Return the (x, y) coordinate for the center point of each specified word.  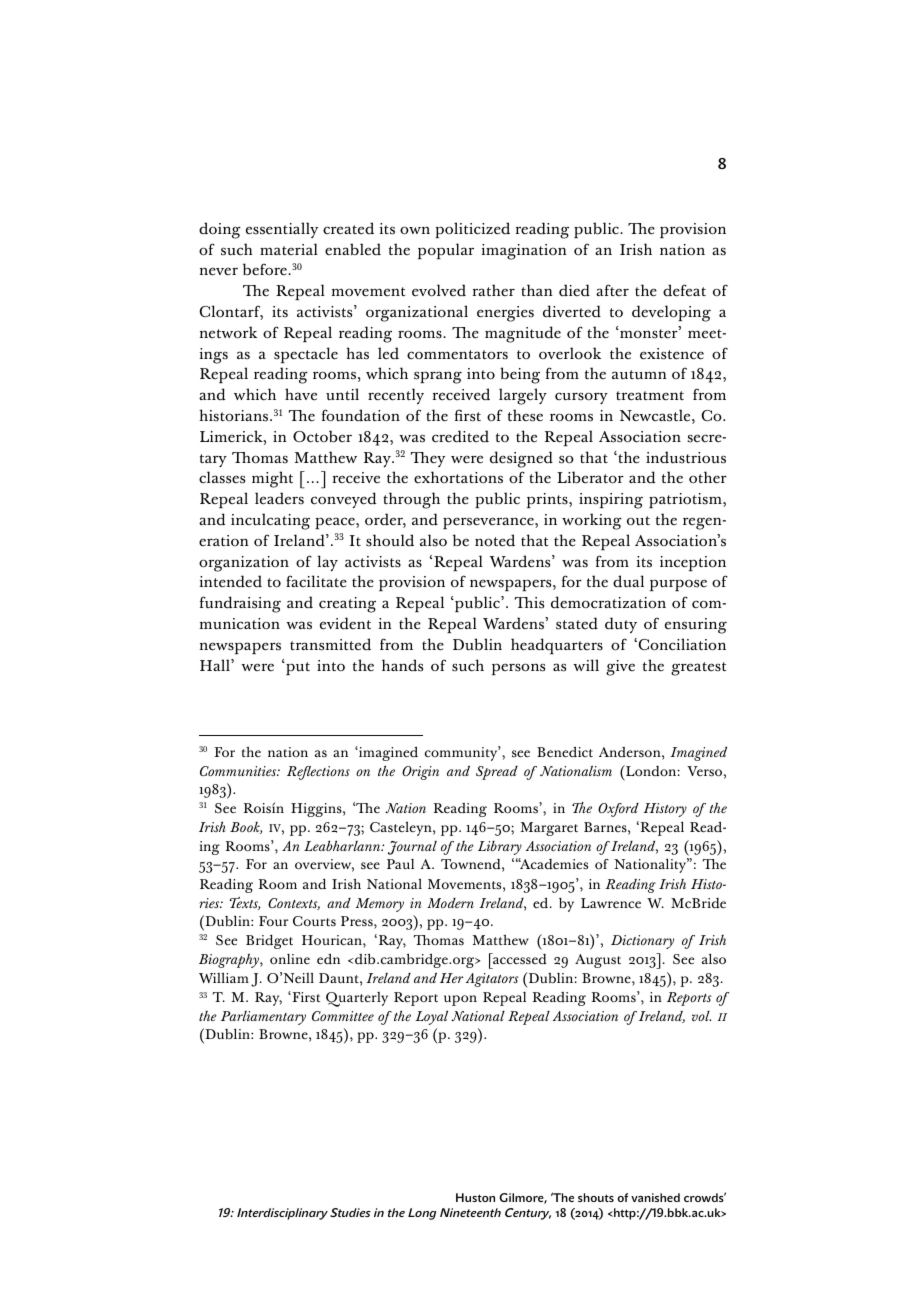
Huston (475, 1197)
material (289, 249)
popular (446, 251)
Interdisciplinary (282, 1214)
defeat (684, 290)
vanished (655, 1197)
